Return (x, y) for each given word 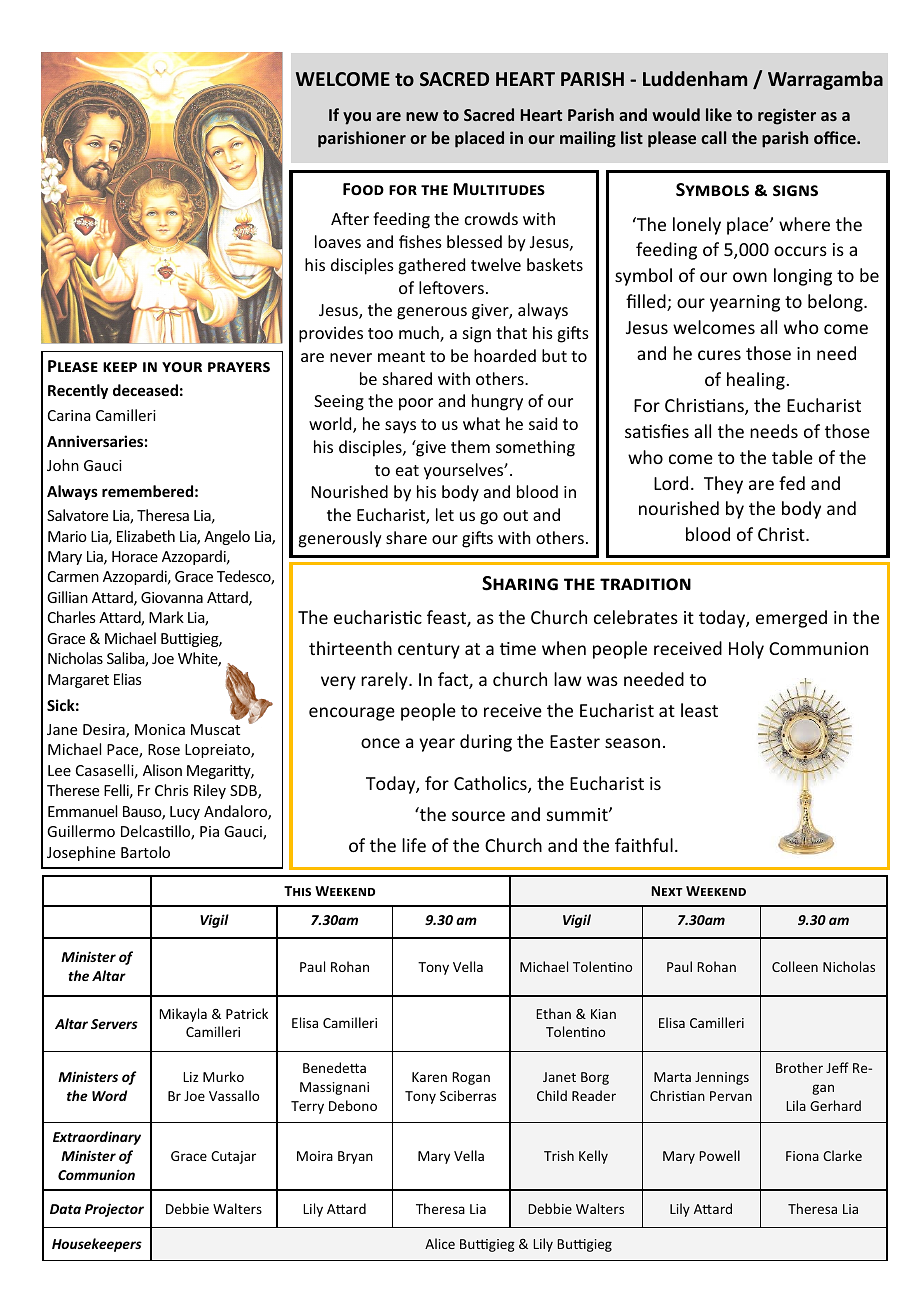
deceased (145, 390)
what (481, 423)
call (713, 137)
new (422, 116)
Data (65, 1209)
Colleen (795, 966)
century (429, 651)
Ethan (553, 1013)
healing (756, 381)
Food (363, 189)
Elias (127, 679)
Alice (440, 1243)
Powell (719, 1155)
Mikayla (183, 1015)
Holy (746, 650)
